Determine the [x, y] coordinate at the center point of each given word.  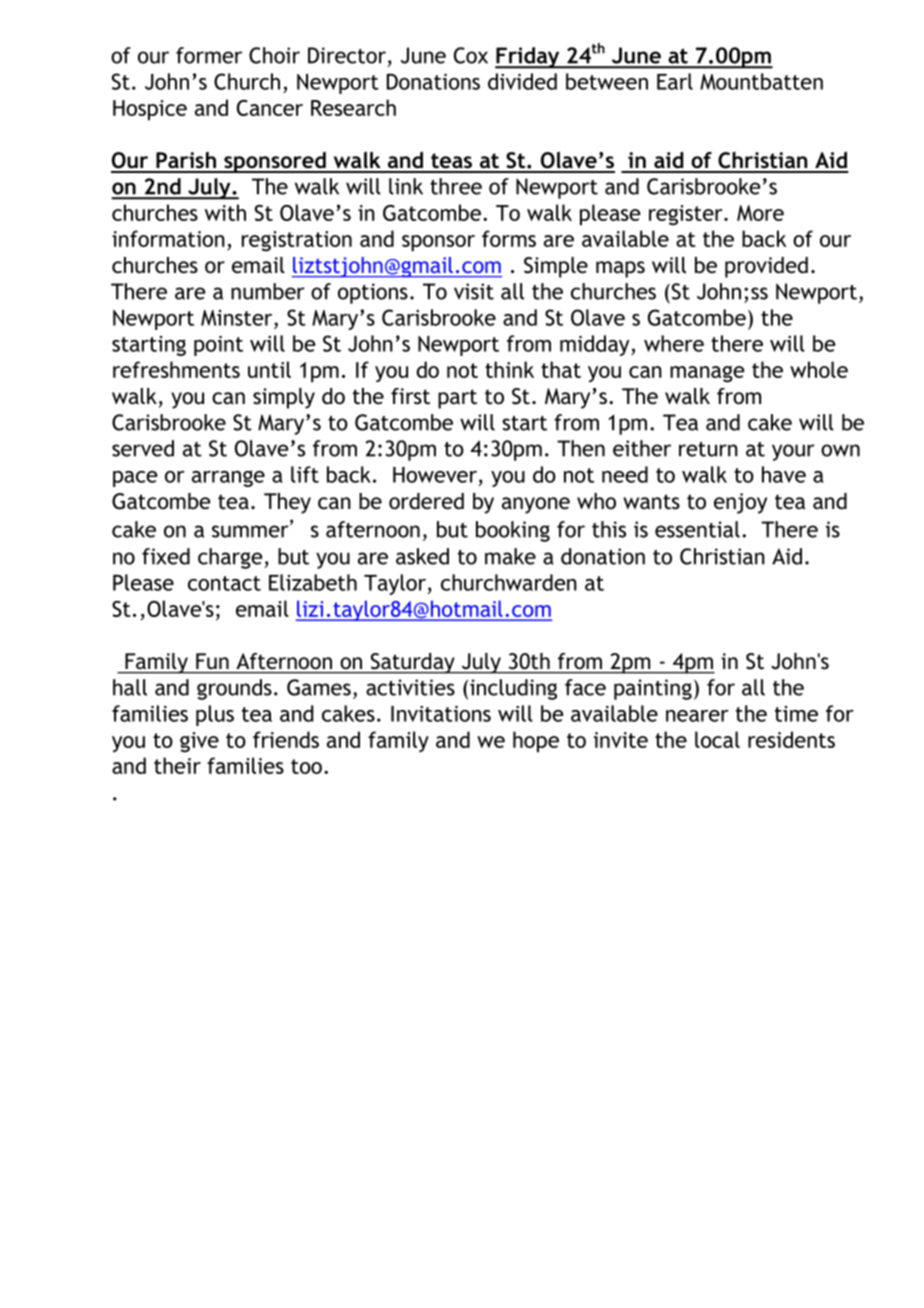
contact [224, 583]
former [209, 55]
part [457, 399]
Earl [675, 81]
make [510, 556]
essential [697, 529]
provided [766, 267]
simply [284, 398]
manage [707, 374]
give [199, 742]
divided [522, 81]
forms [509, 238]
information [168, 238]
